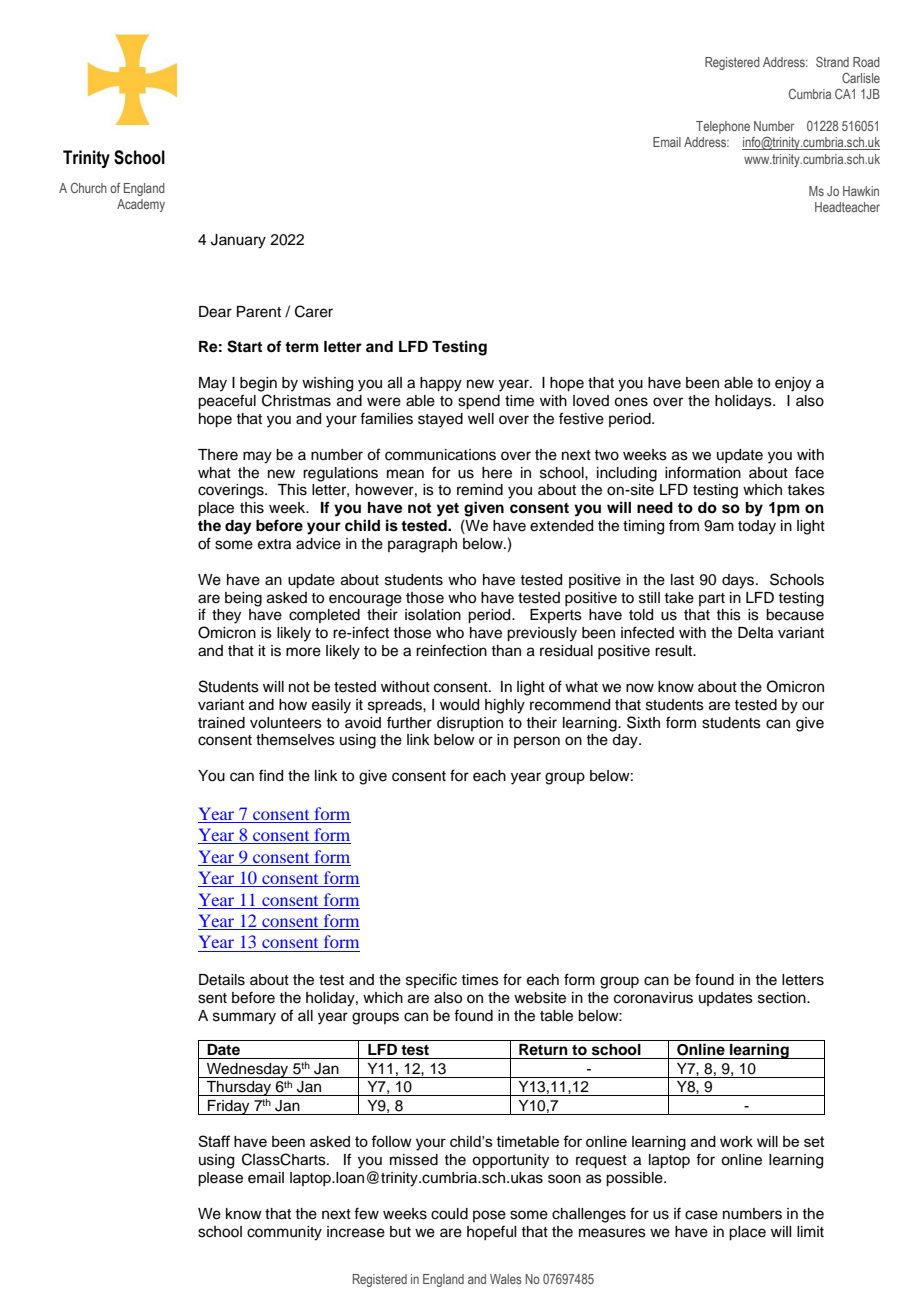 This screenshot has width=924, height=1308. I want to click on Strand, so click(832, 62).
